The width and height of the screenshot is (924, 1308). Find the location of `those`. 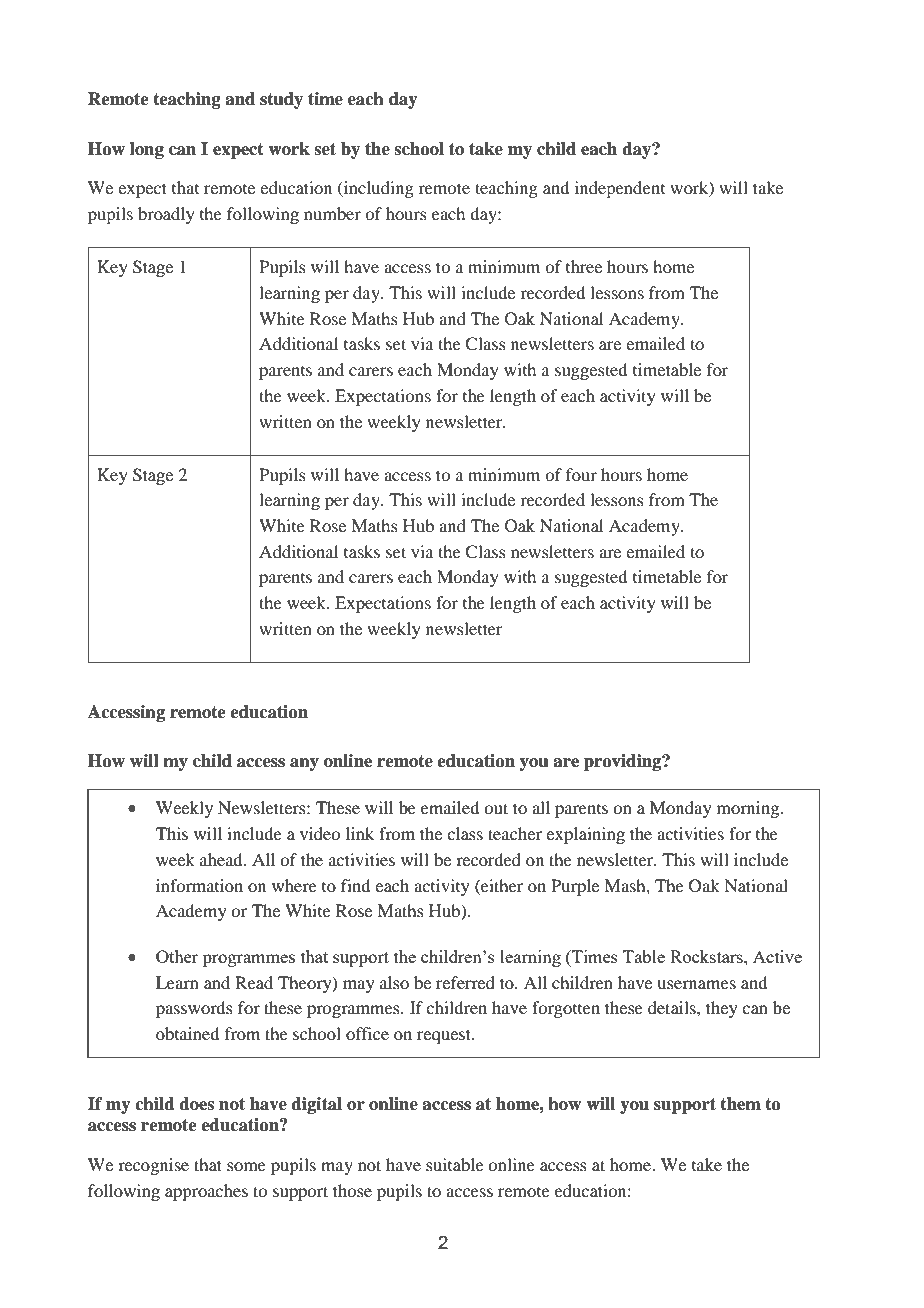

those is located at coordinates (352, 1190).
